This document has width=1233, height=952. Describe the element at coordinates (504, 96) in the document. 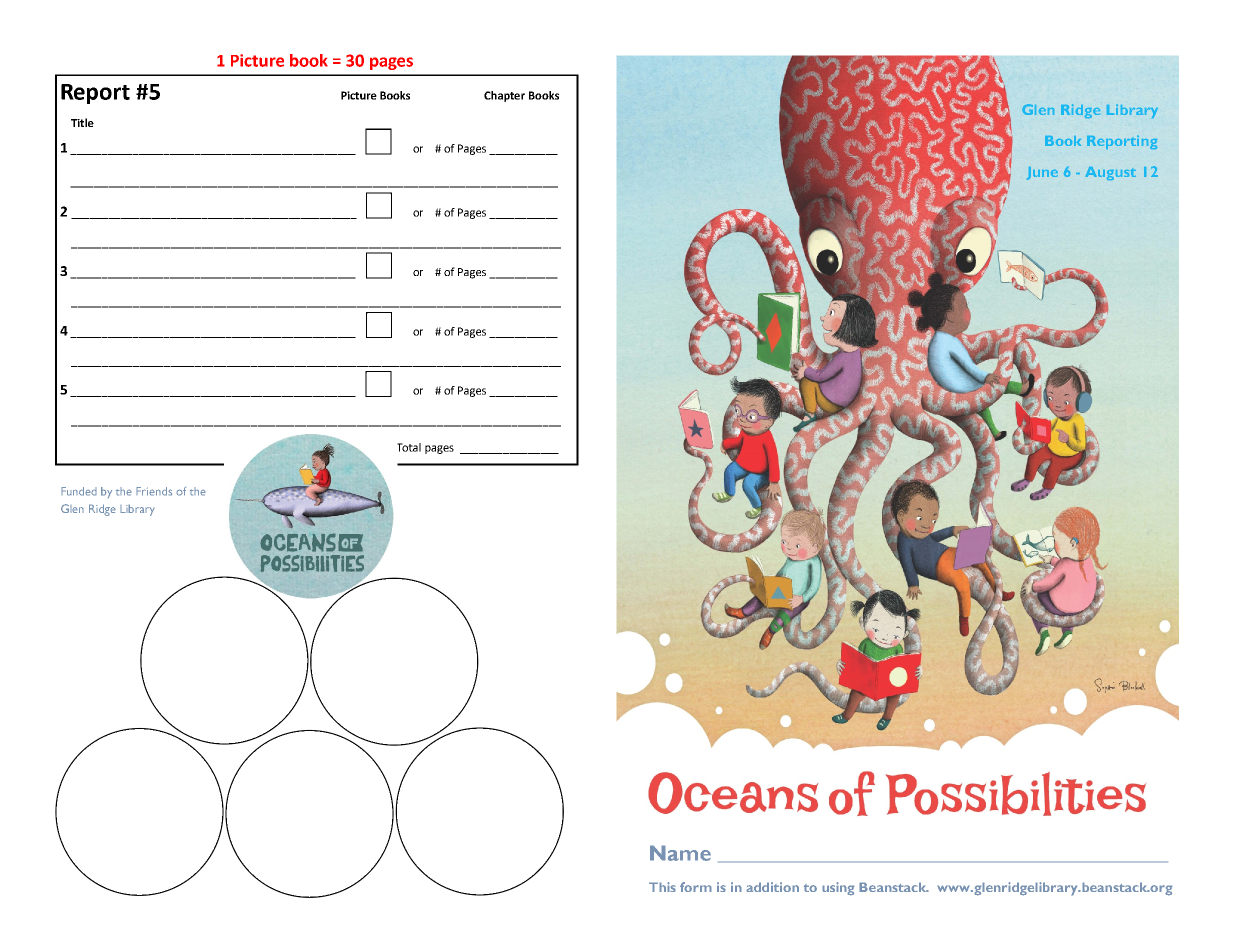

I see `Chapter` at that location.
